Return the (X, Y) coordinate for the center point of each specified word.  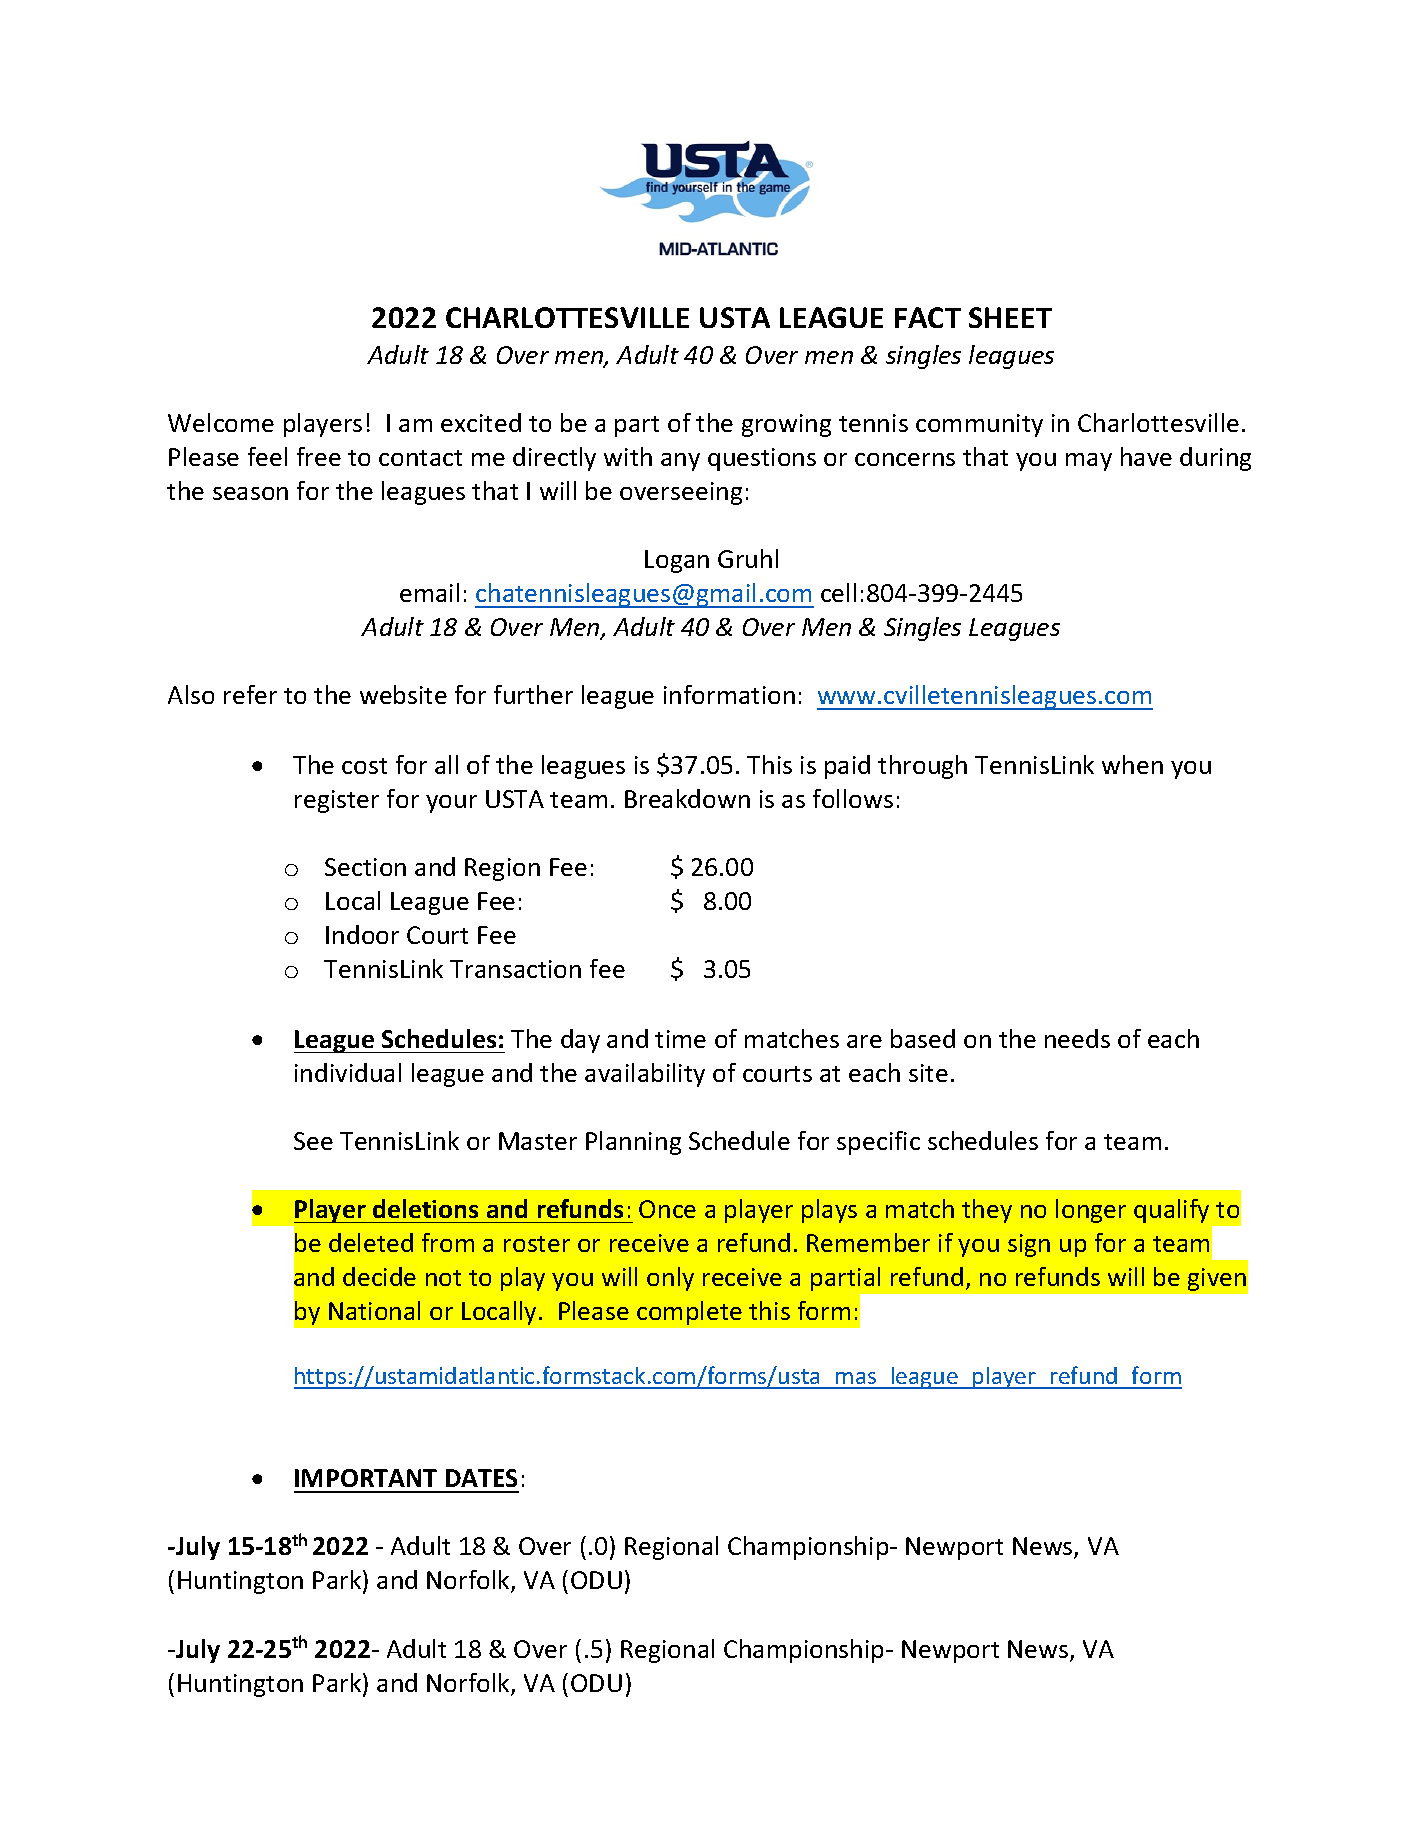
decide (379, 1276)
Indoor (362, 934)
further (533, 694)
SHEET (1010, 317)
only (670, 1279)
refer (250, 694)
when (1132, 764)
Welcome (221, 422)
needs (1077, 1038)
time (680, 1039)
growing (786, 425)
